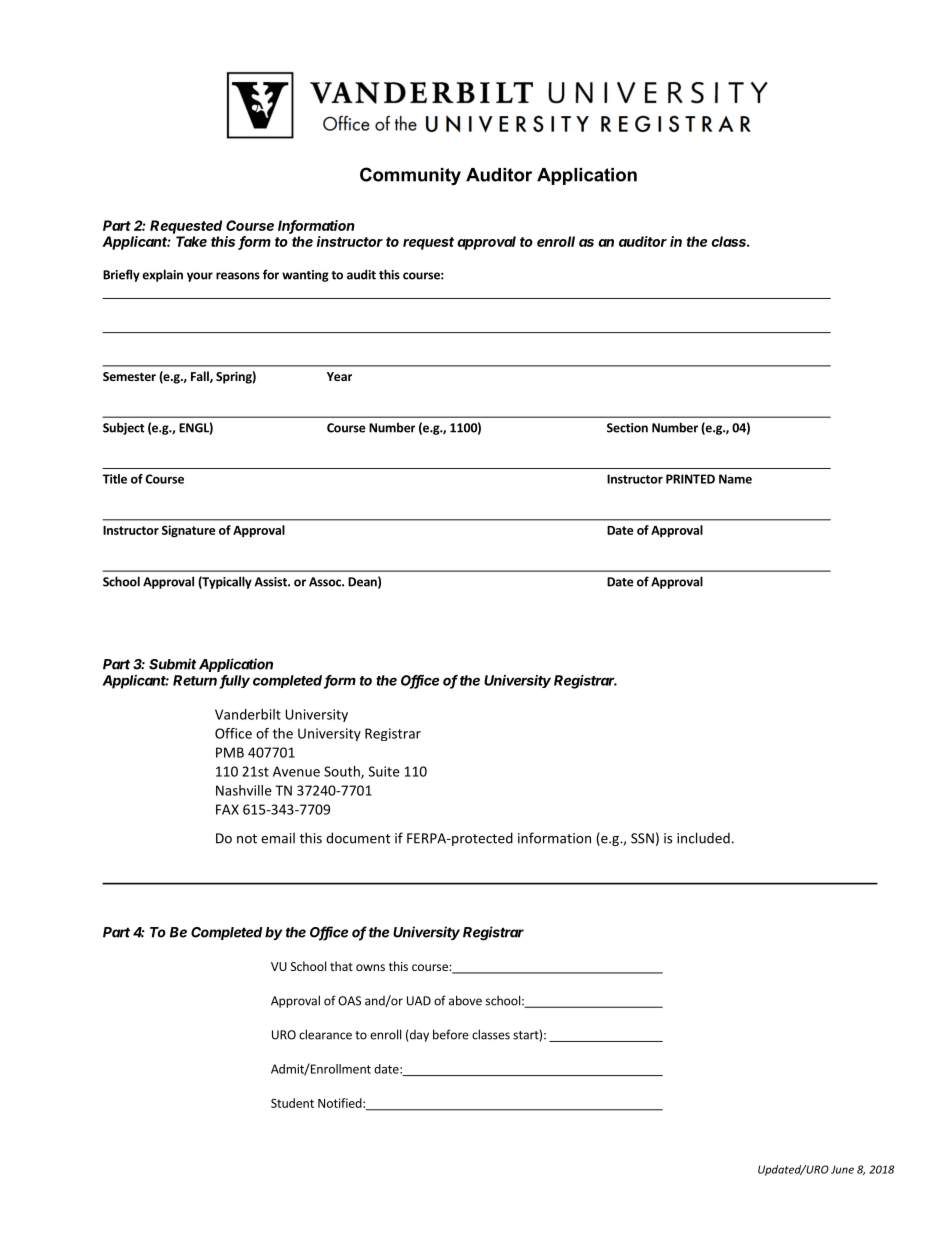 The width and height of the page is (952, 1233). What do you see at coordinates (627, 428) in the page?
I see `Section` at bounding box center [627, 428].
